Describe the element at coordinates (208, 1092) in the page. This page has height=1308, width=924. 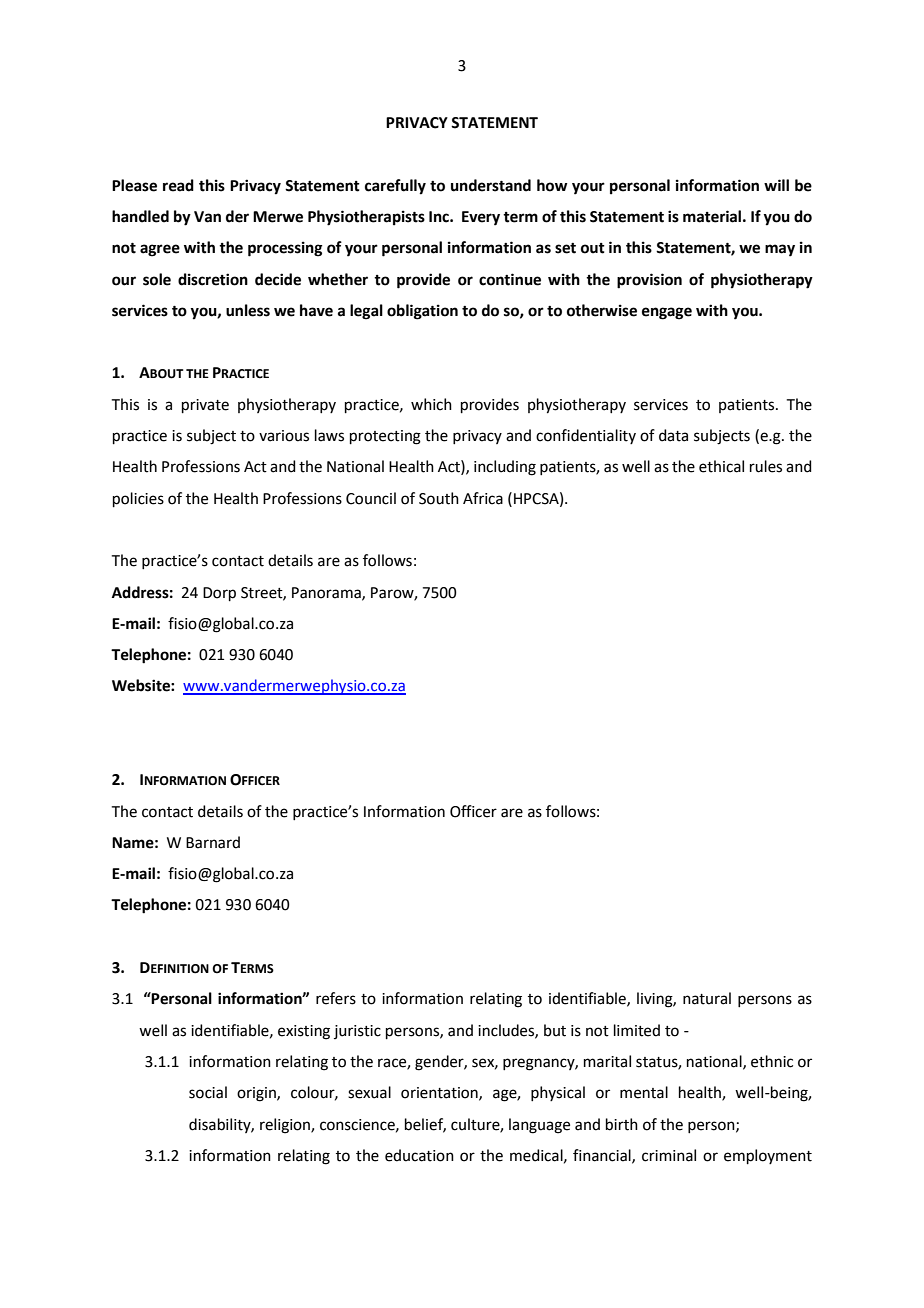
I see `social` at that location.
